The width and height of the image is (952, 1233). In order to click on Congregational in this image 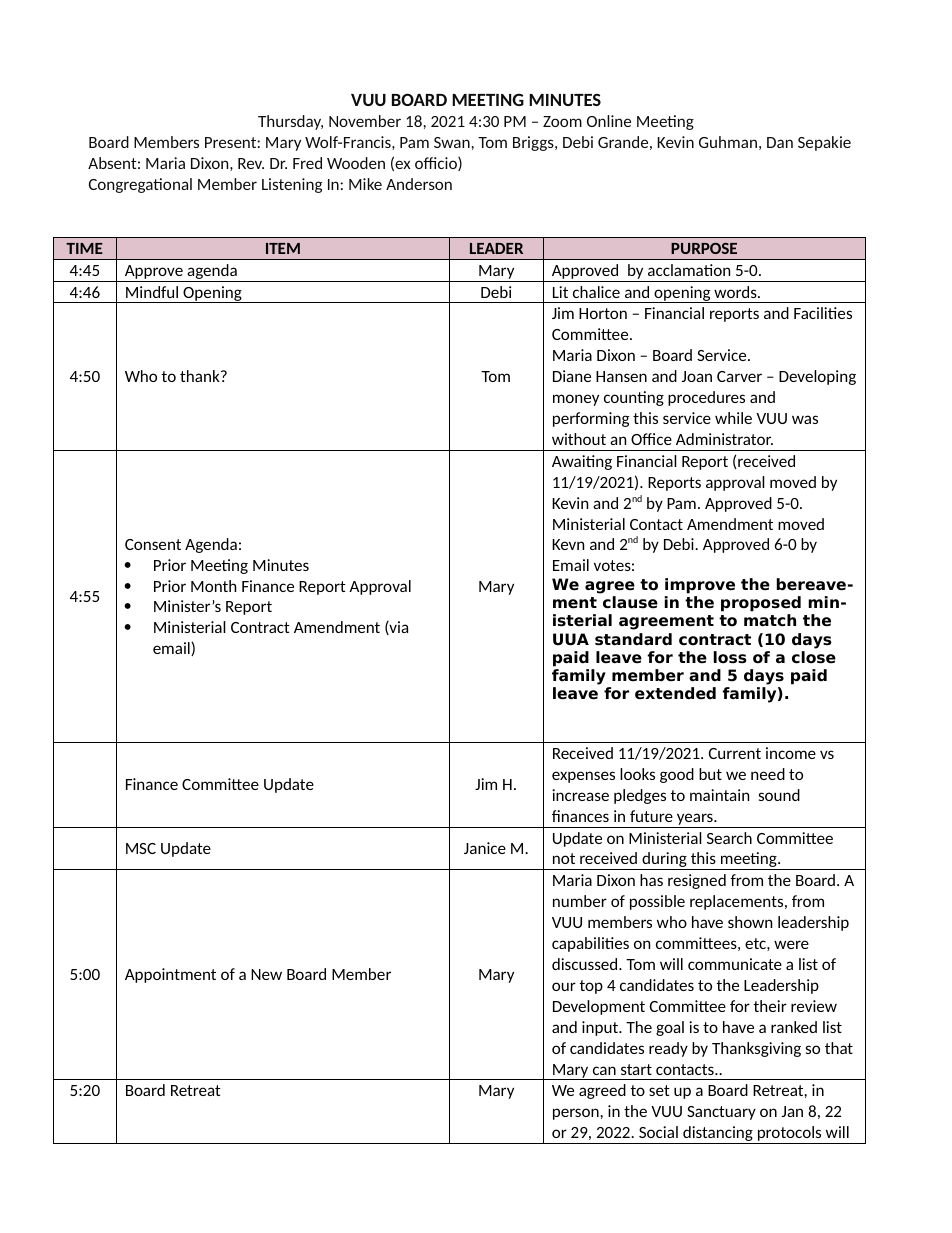, I will do `click(140, 185)`.
